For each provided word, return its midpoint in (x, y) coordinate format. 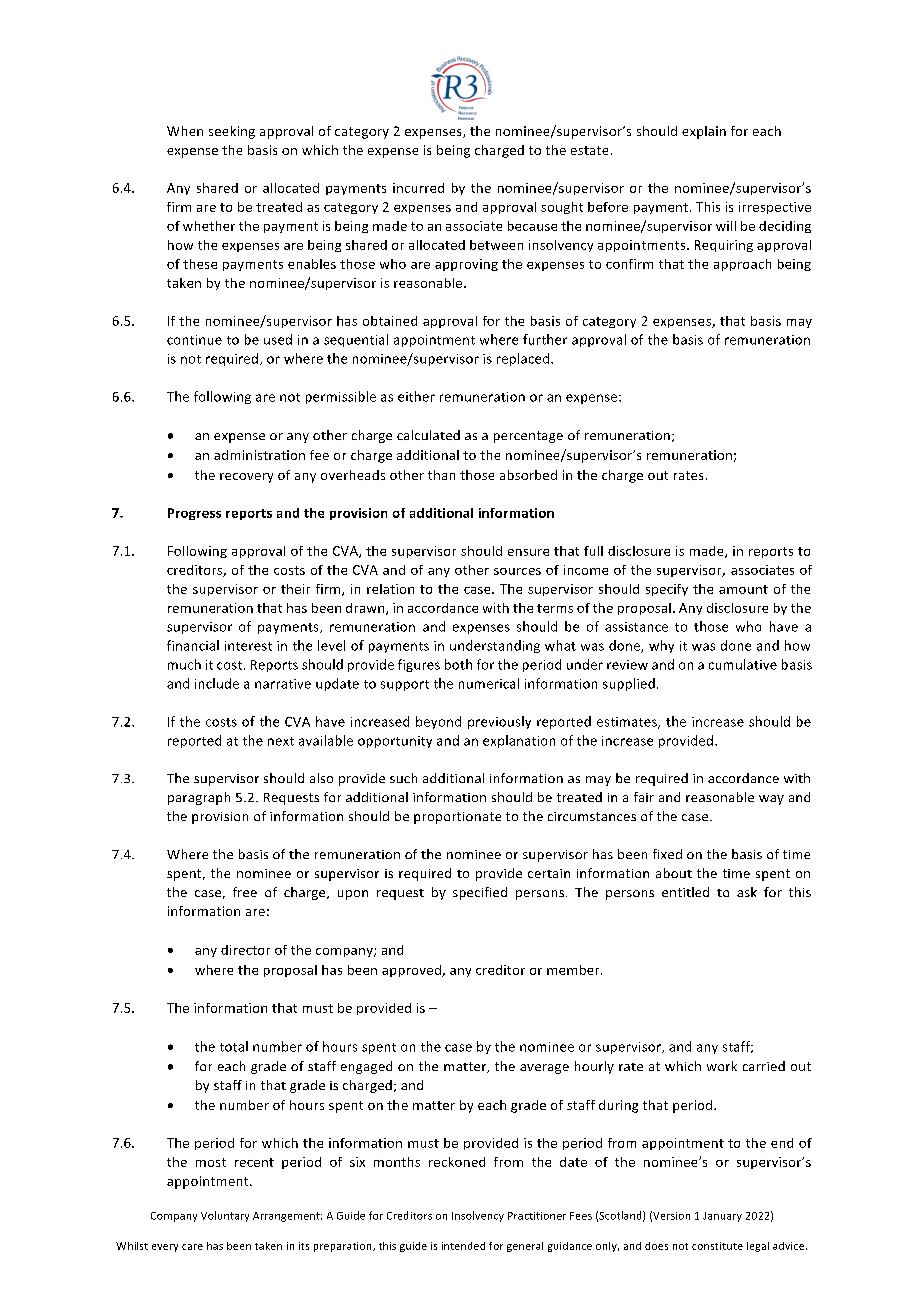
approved (412, 971)
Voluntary (225, 1216)
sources (517, 571)
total (234, 1046)
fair (644, 797)
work (722, 1066)
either (416, 396)
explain (704, 132)
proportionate (457, 818)
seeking (232, 132)
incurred (418, 188)
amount (743, 589)
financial (193, 645)
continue (194, 340)
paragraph (199, 798)
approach (742, 265)
